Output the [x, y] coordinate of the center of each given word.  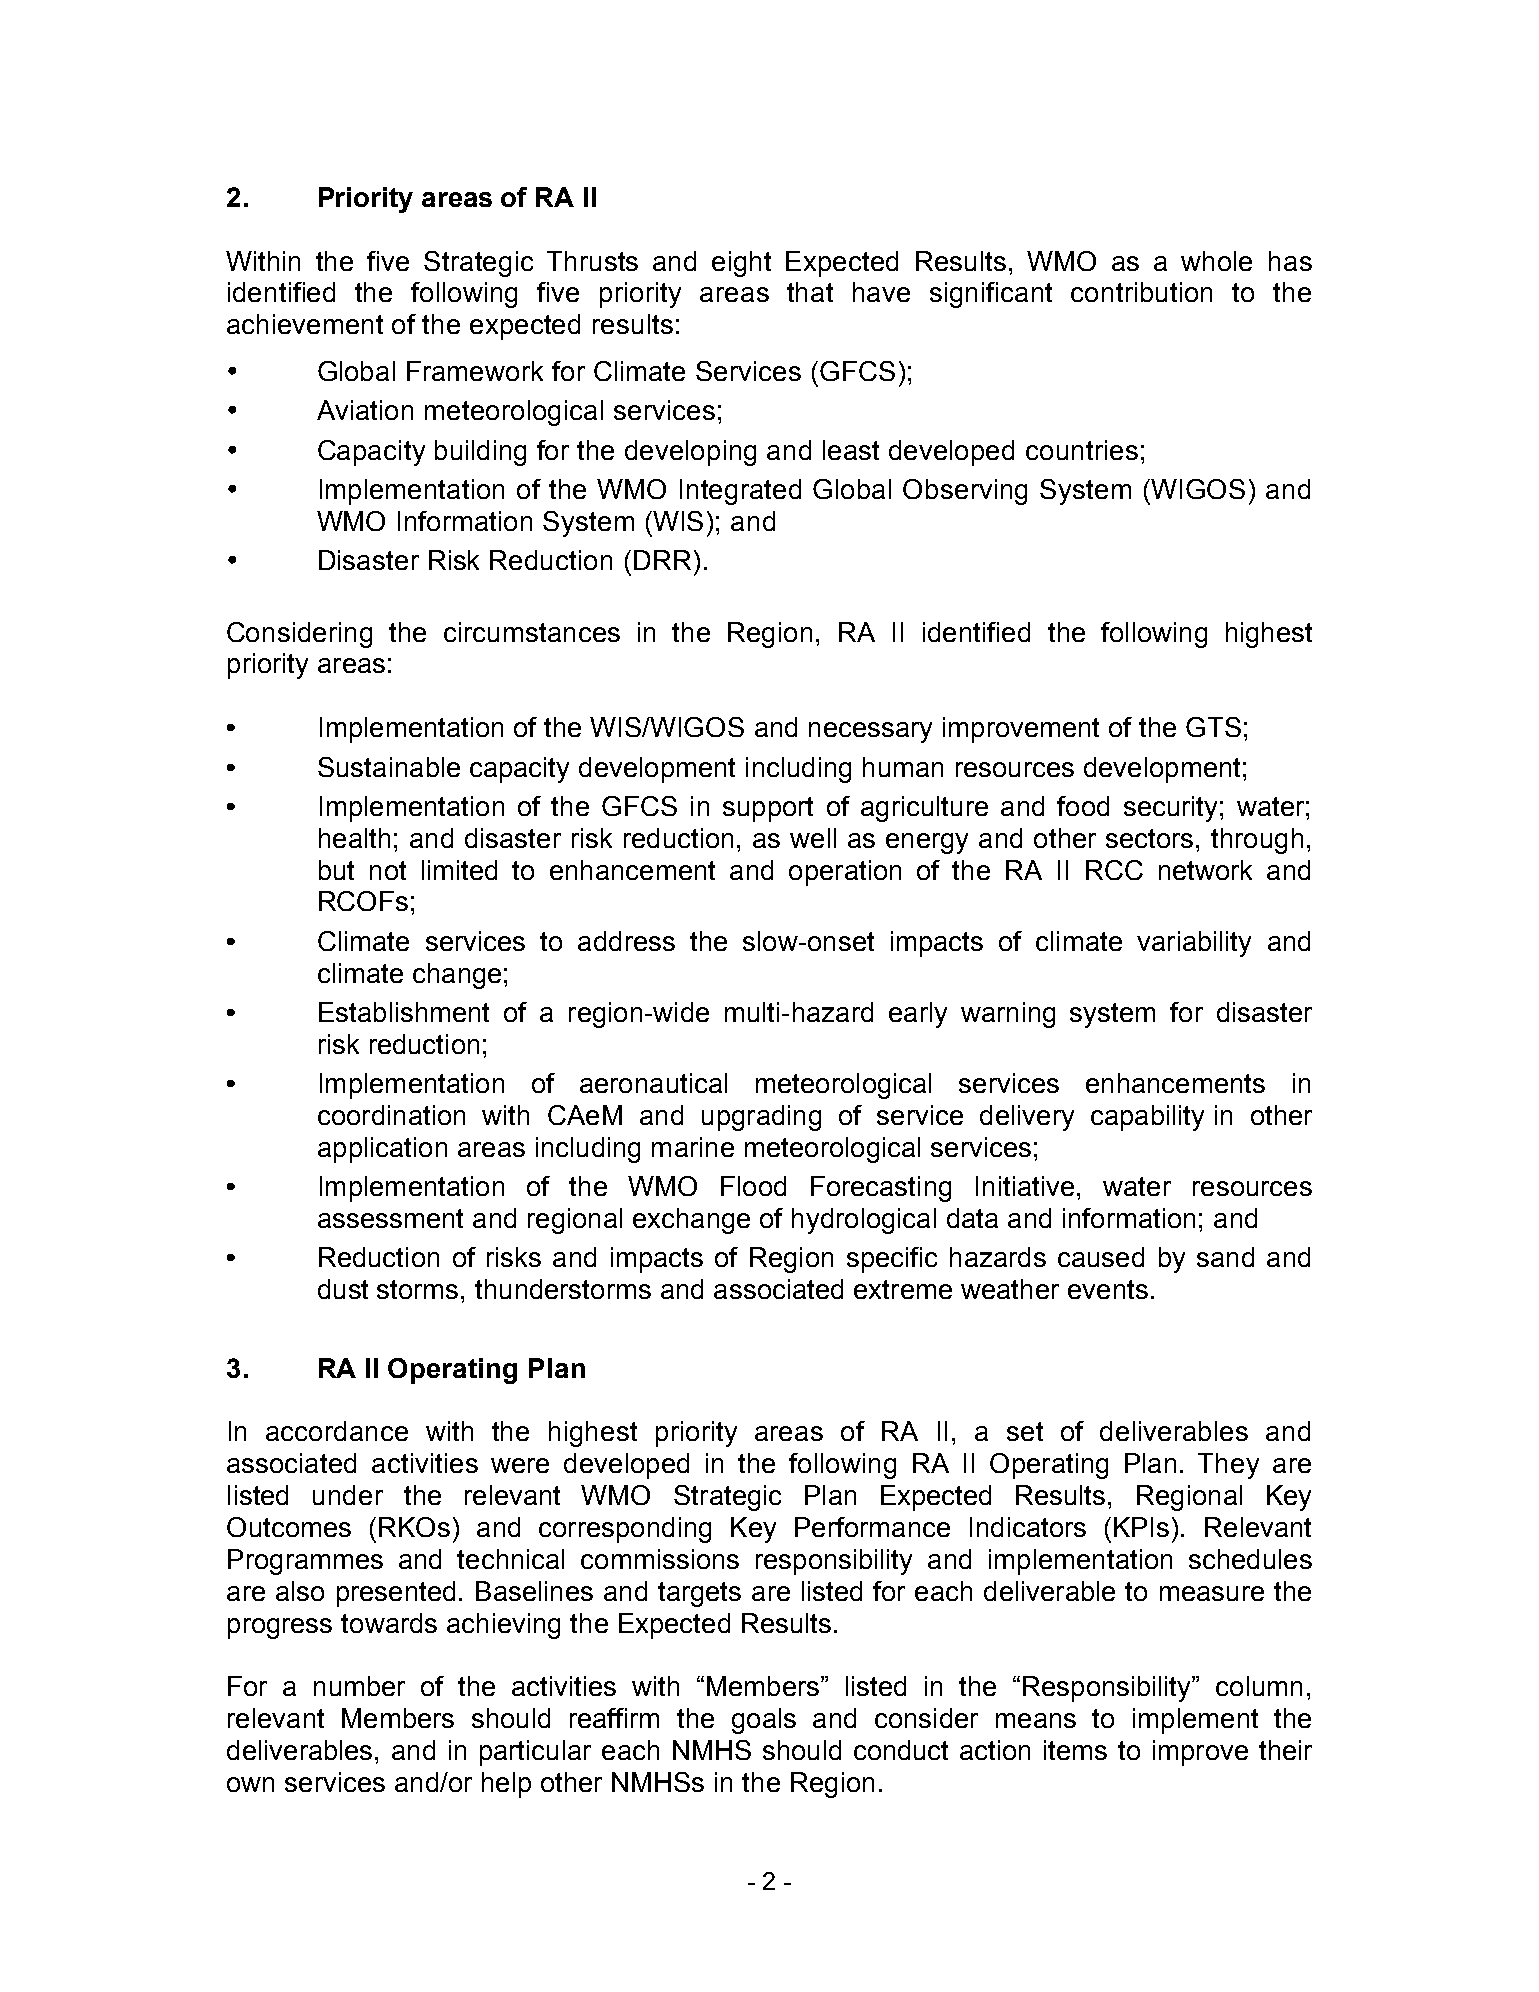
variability [1194, 944]
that [810, 292]
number [359, 1686]
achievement [305, 324]
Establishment [404, 1012]
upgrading [761, 1118]
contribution [1141, 292]
